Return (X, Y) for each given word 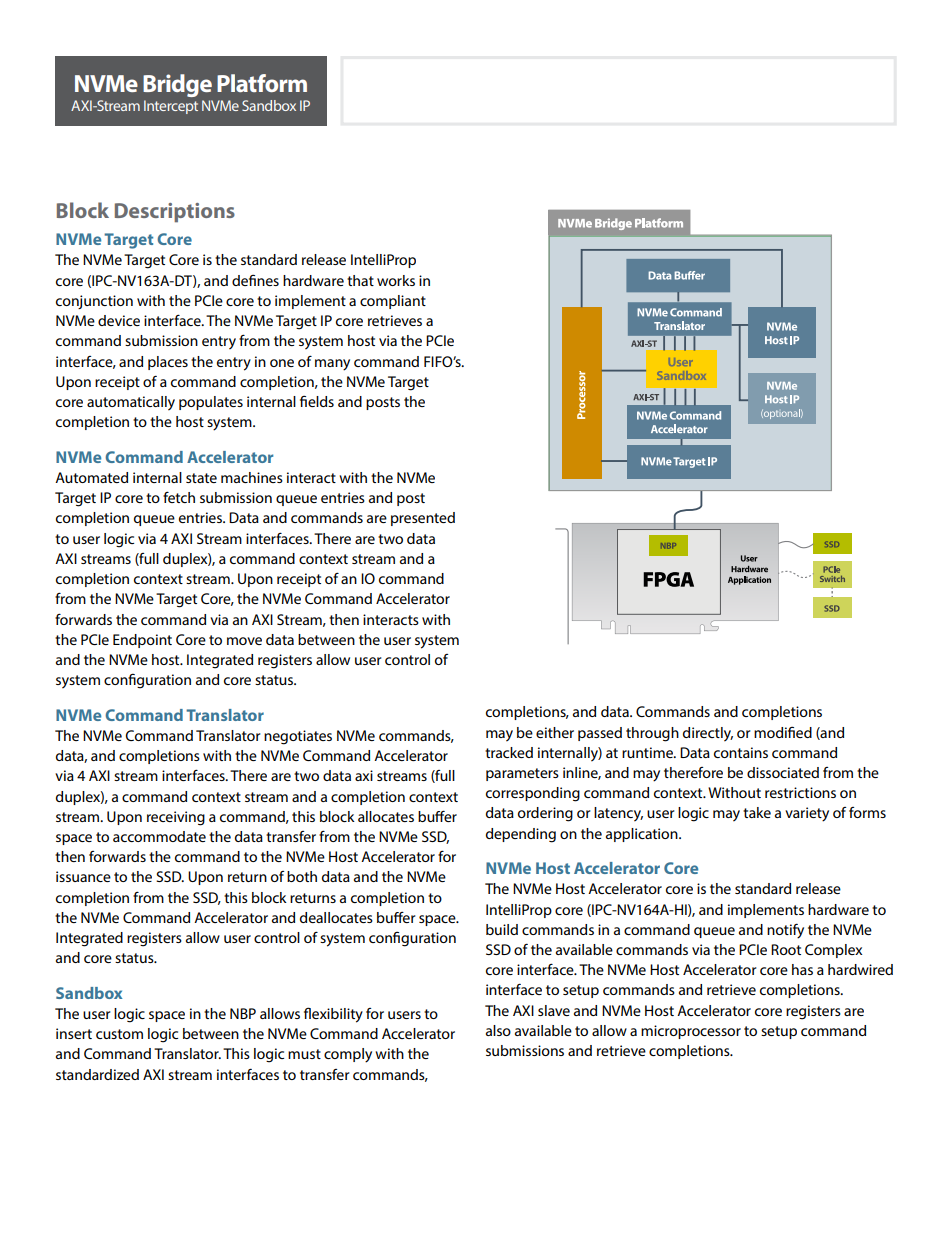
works (396, 280)
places (168, 363)
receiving (176, 818)
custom (119, 1034)
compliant (393, 302)
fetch (179, 497)
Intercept (171, 107)
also (498, 1030)
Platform (262, 83)
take (757, 812)
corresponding (533, 794)
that (360, 280)
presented (423, 519)
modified (783, 732)
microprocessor (691, 1032)
